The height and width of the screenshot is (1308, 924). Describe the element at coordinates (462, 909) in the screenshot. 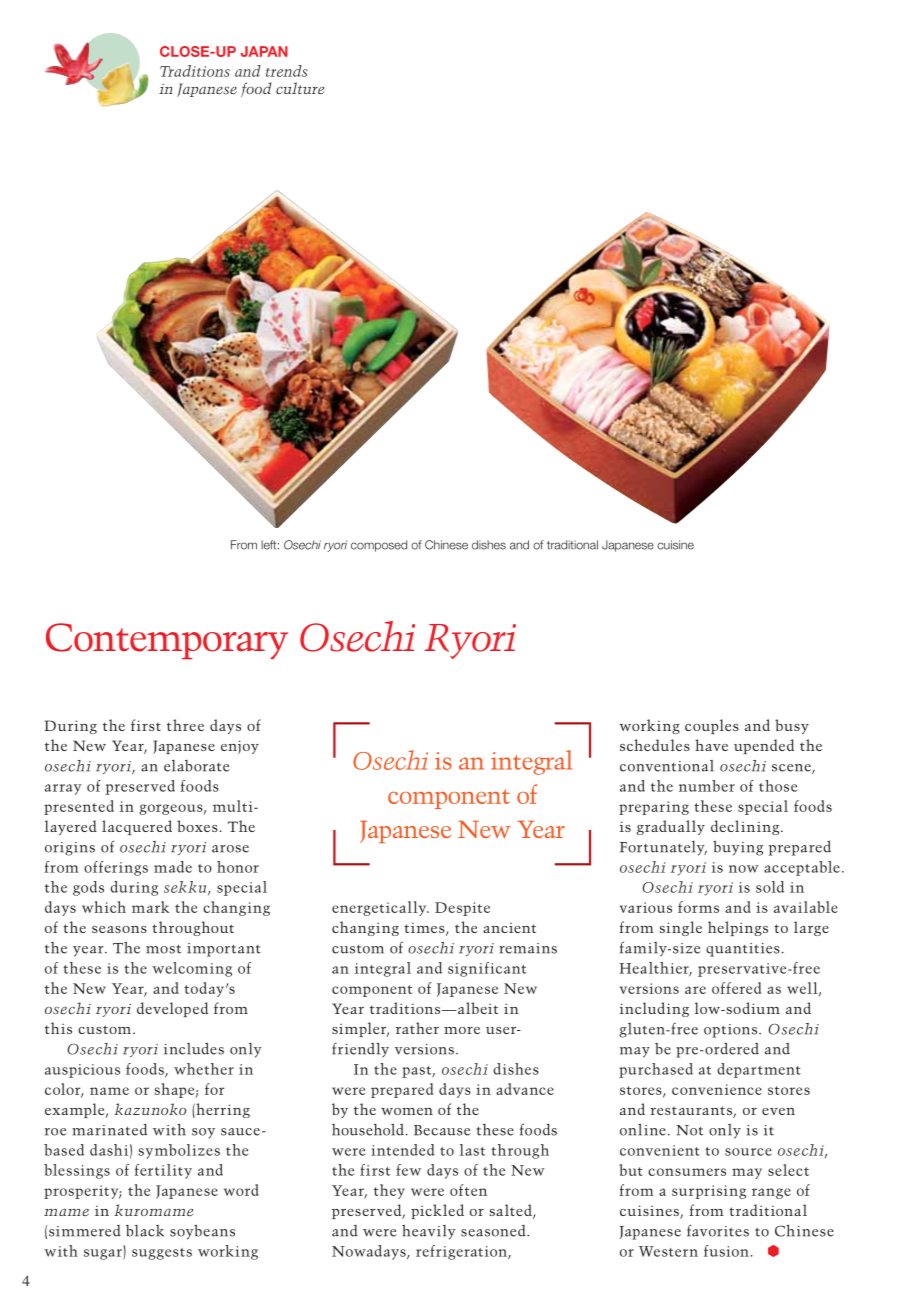

I see `Despite` at that location.
